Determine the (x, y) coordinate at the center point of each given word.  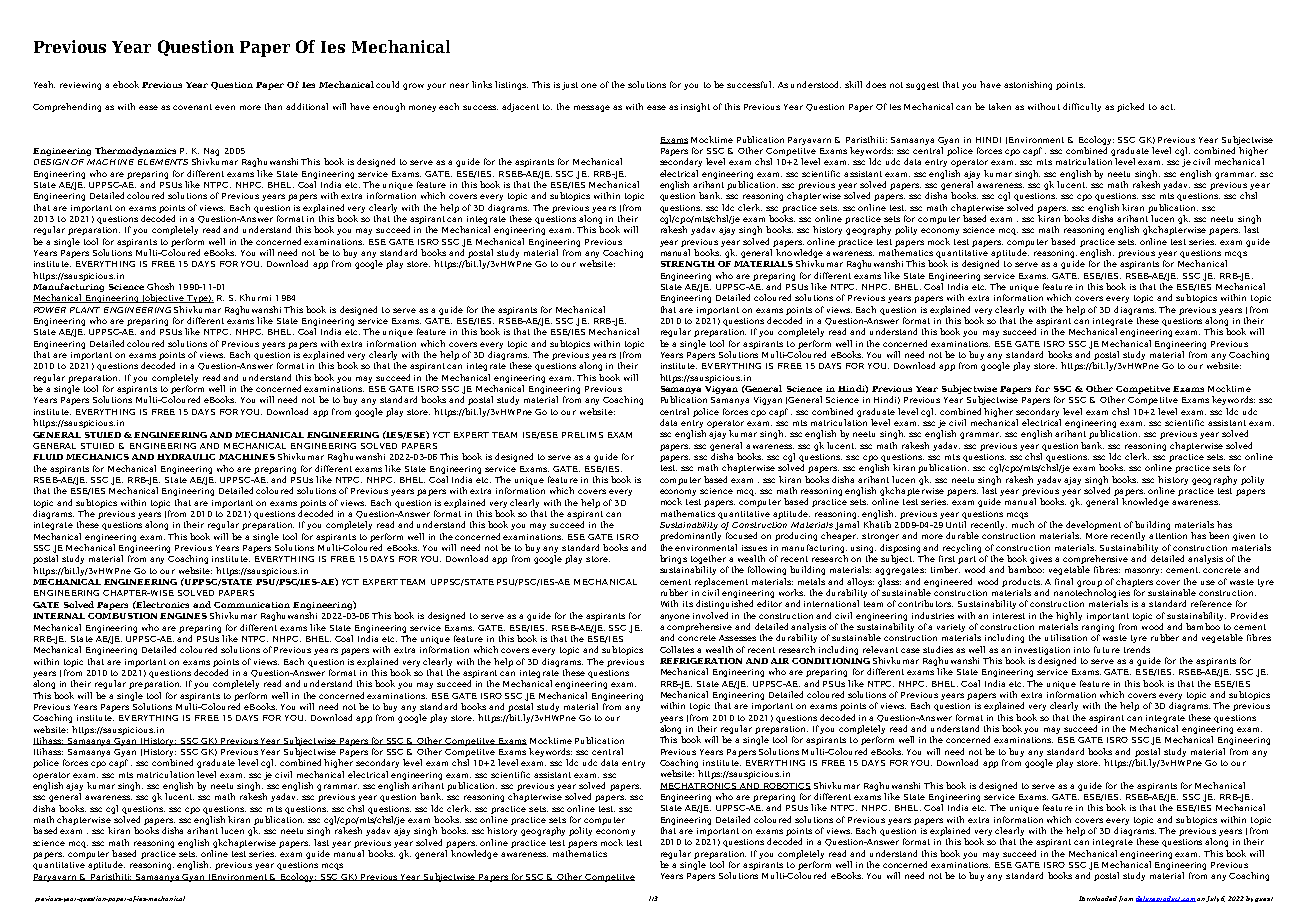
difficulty (1082, 107)
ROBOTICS (786, 786)
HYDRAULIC (186, 457)
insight (695, 107)
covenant (192, 107)
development (1093, 525)
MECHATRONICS (699, 786)
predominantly (690, 536)
